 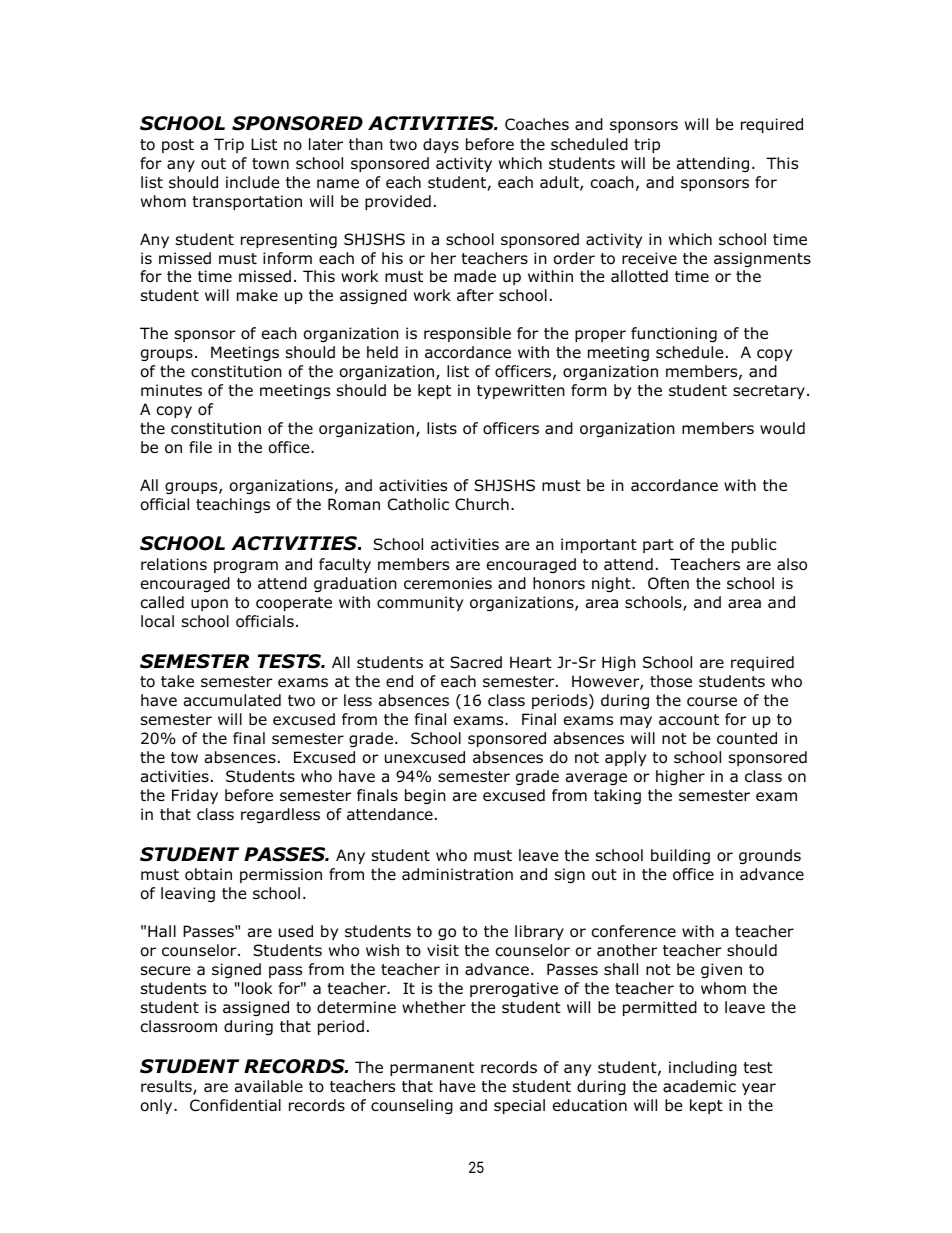 What do you see at coordinates (253, 182) in the document?
I see `include` at bounding box center [253, 182].
